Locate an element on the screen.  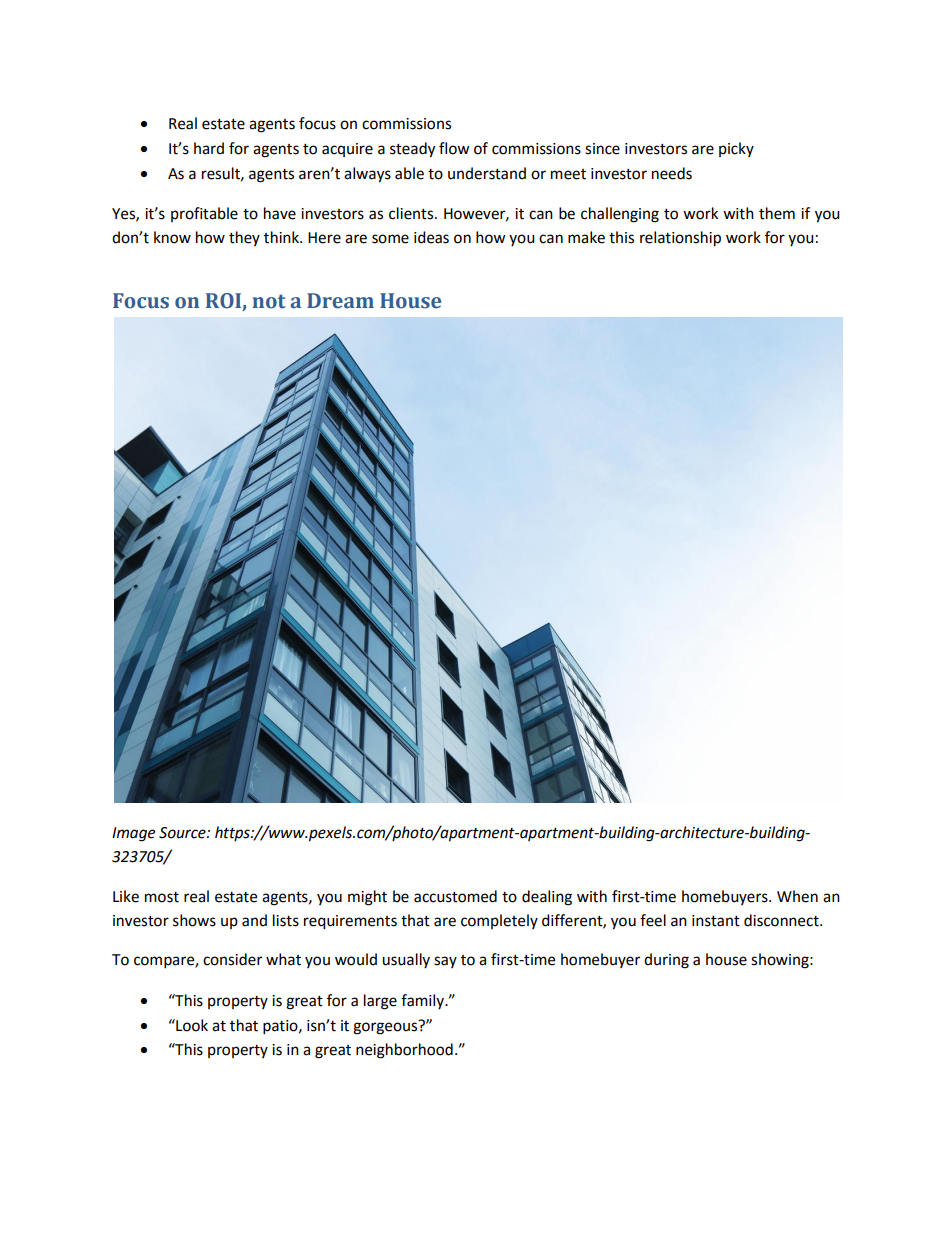
accustomed is located at coordinates (455, 896).
